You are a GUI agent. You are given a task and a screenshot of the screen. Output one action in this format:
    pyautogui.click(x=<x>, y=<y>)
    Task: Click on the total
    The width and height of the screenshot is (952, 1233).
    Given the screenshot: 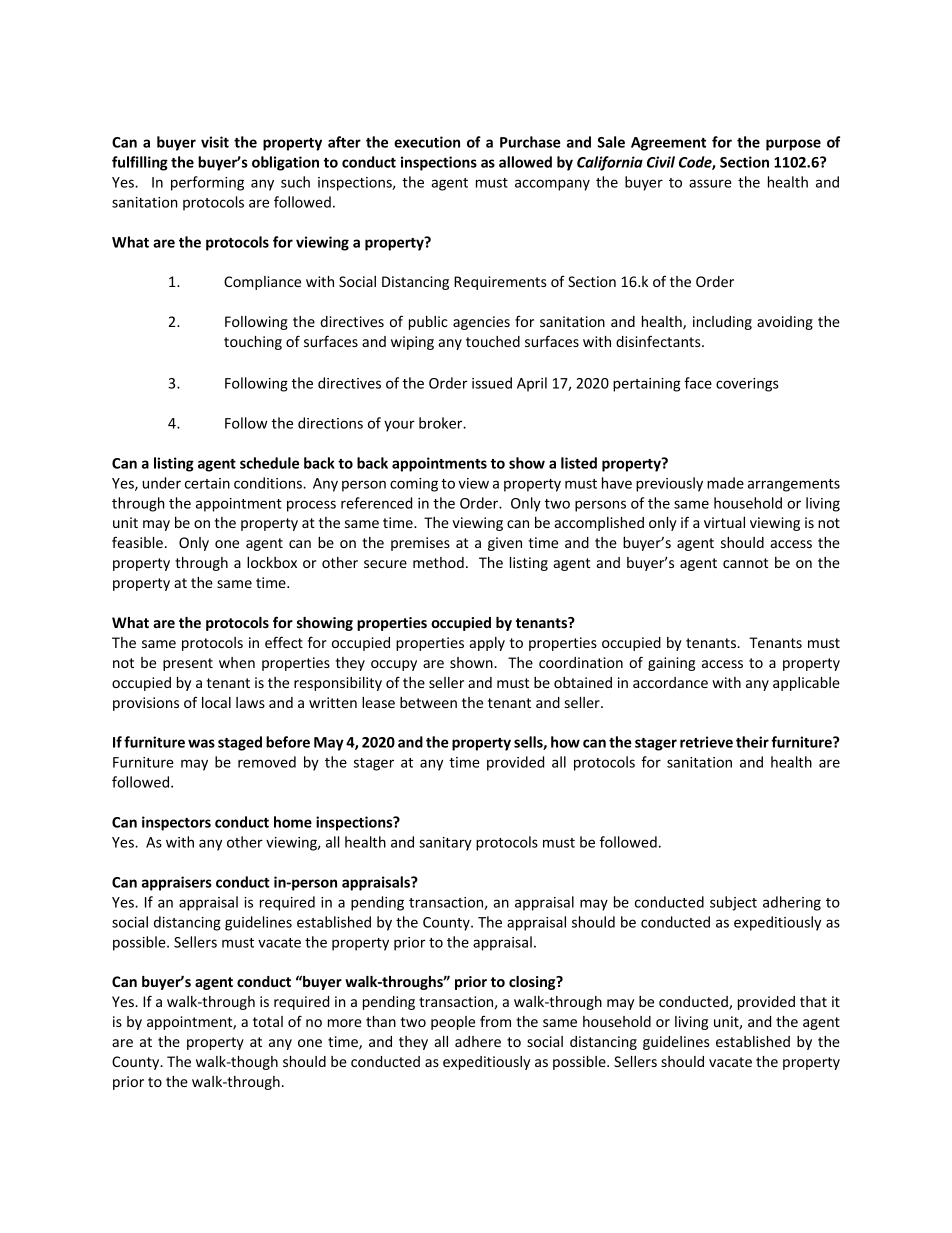 What is the action you would take?
    pyautogui.click(x=268, y=1021)
